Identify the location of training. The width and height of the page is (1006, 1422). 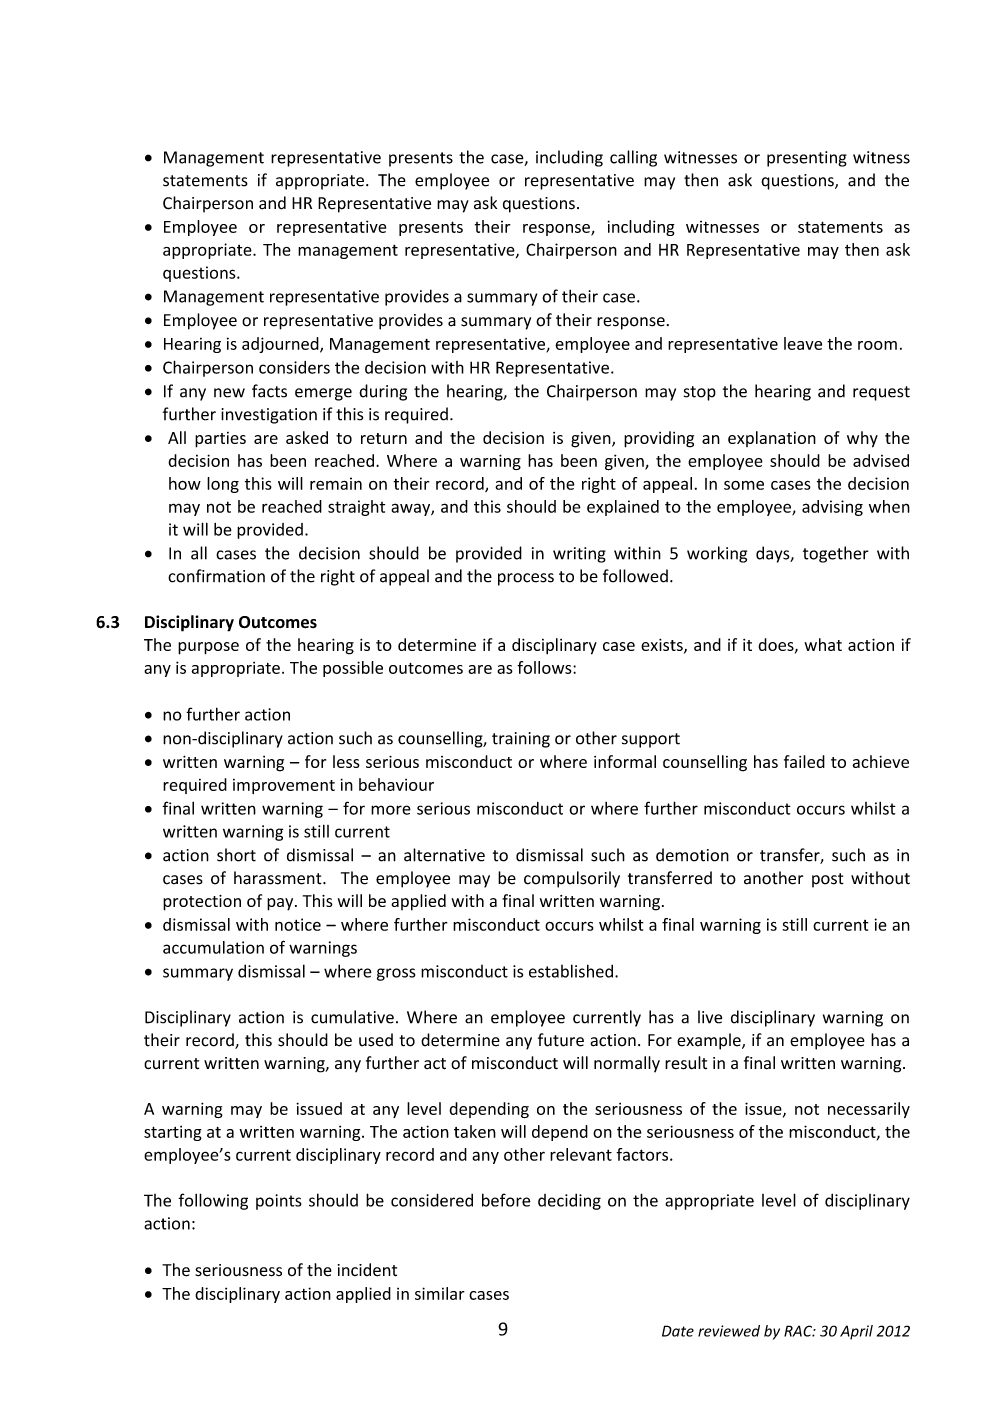
(521, 740).
